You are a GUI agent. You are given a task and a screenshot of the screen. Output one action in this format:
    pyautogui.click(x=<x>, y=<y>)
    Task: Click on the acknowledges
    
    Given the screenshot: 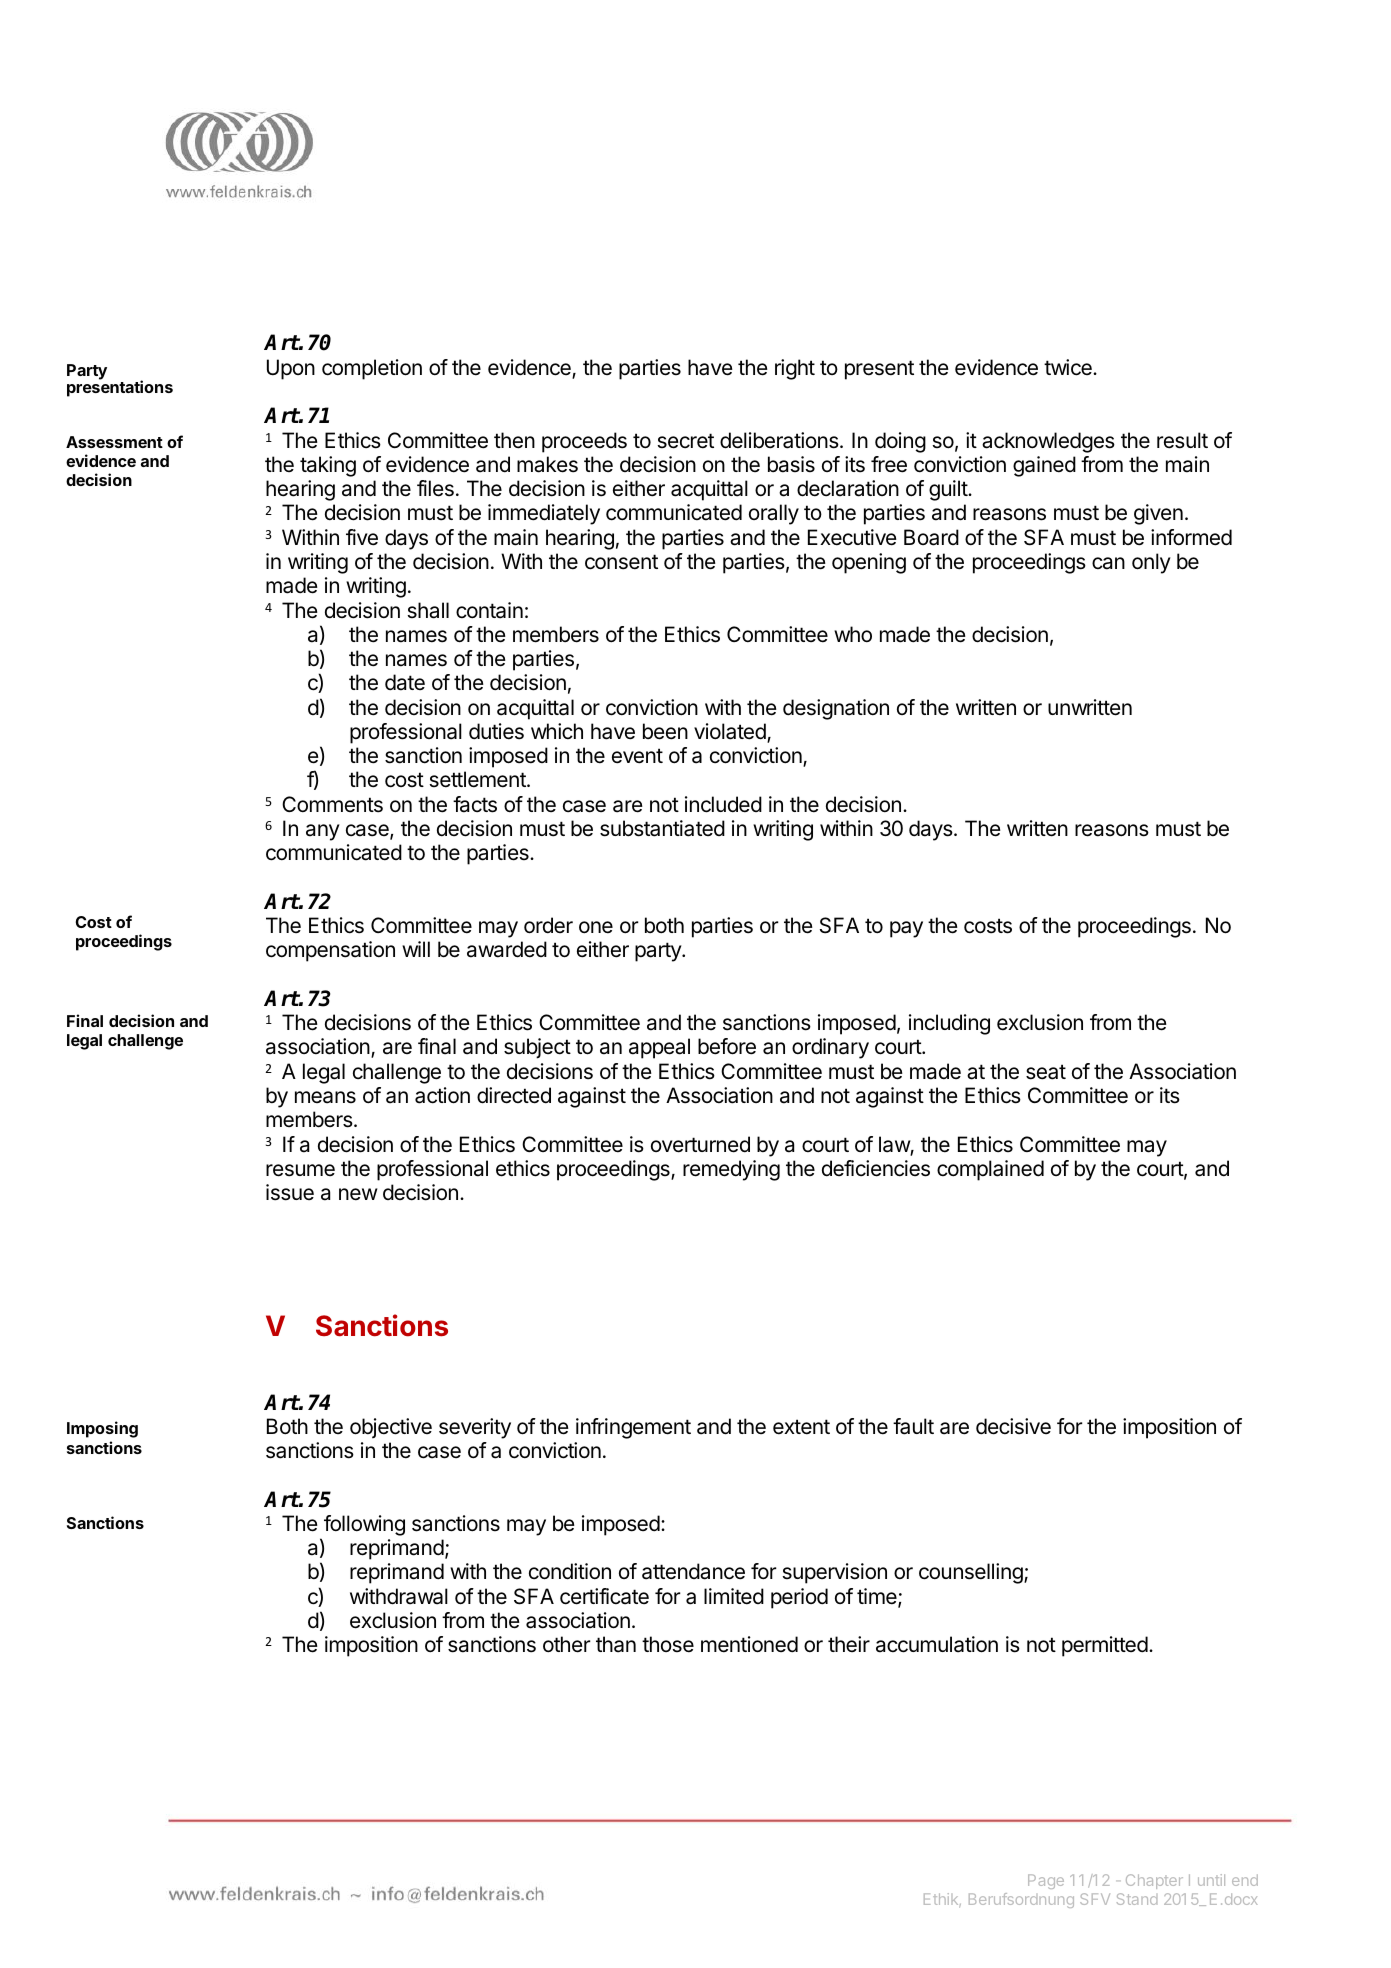 What is the action you would take?
    pyautogui.click(x=1048, y=442)
